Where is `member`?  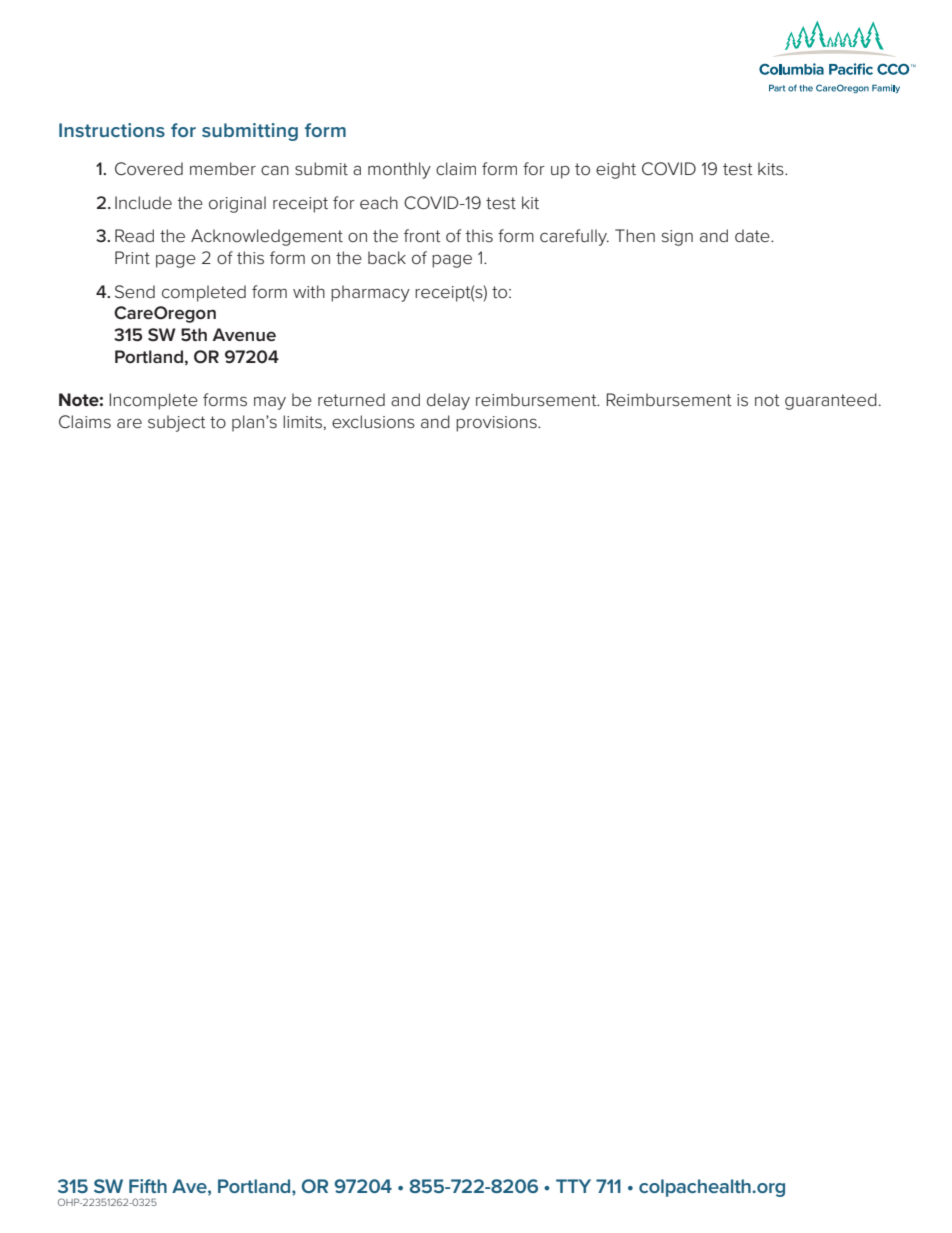
member is located at coordinates (223, 168).
